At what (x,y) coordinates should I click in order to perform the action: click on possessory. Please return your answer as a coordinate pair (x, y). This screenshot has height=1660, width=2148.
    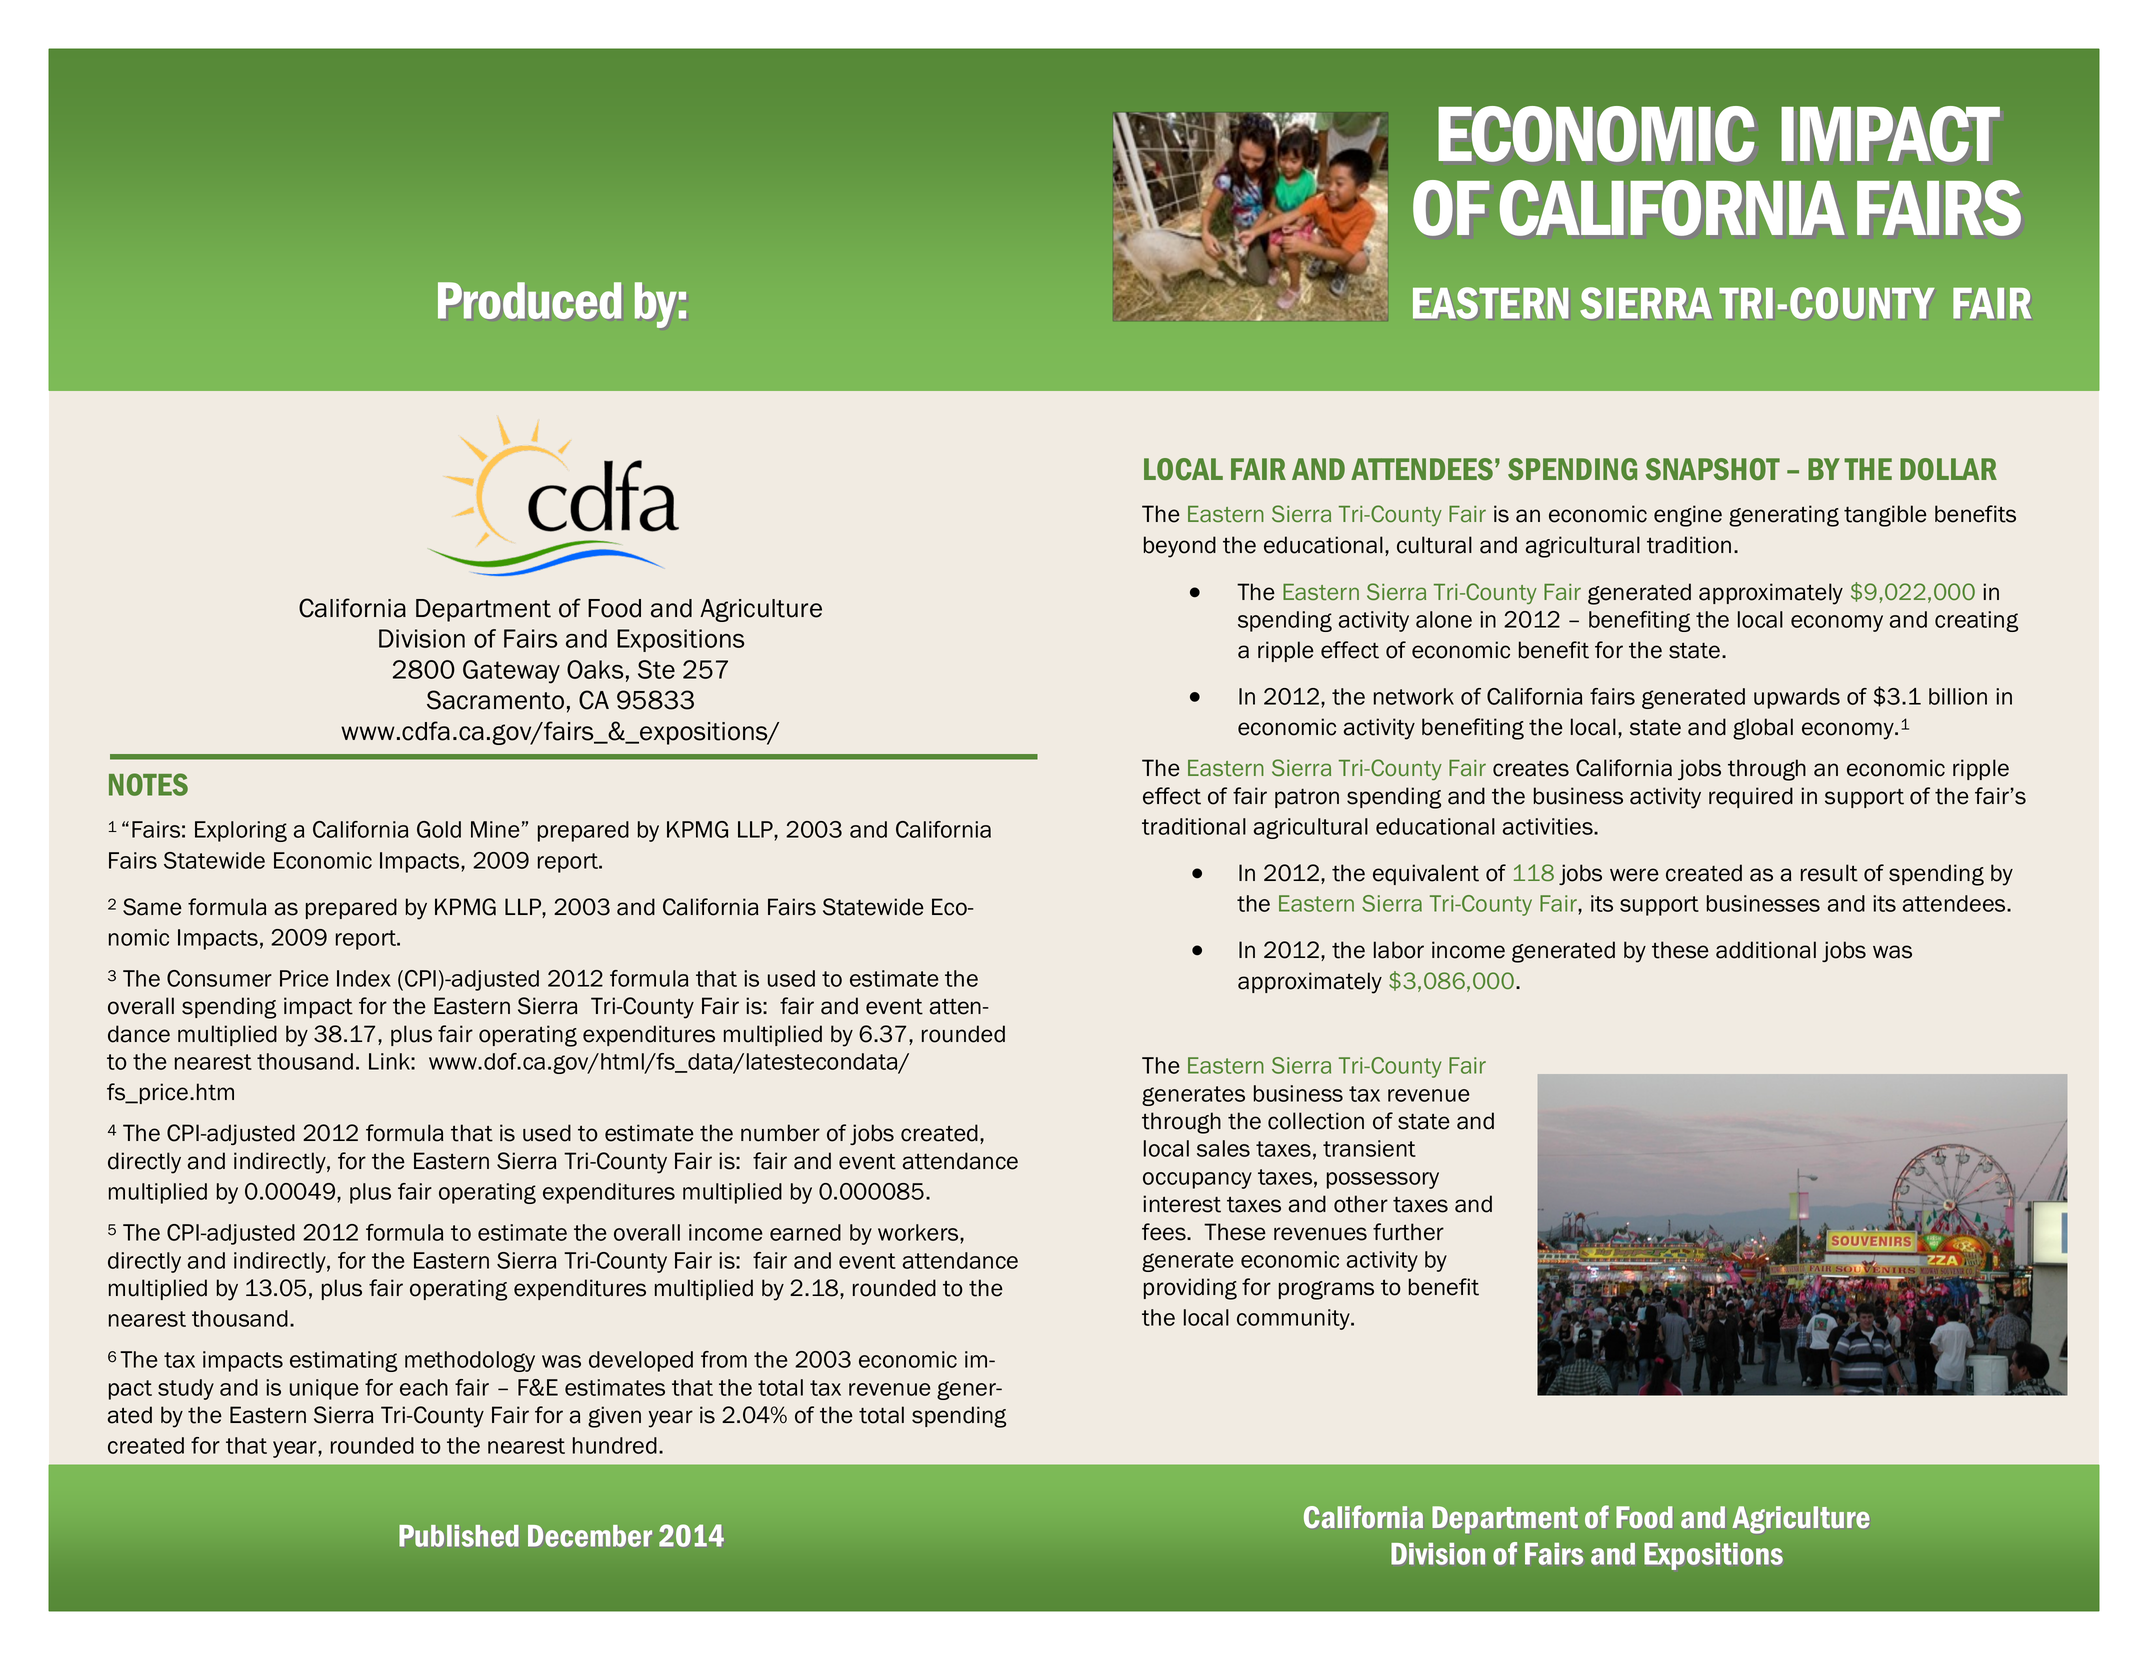
    Looking at the image, I should click on (1383, 1180).
